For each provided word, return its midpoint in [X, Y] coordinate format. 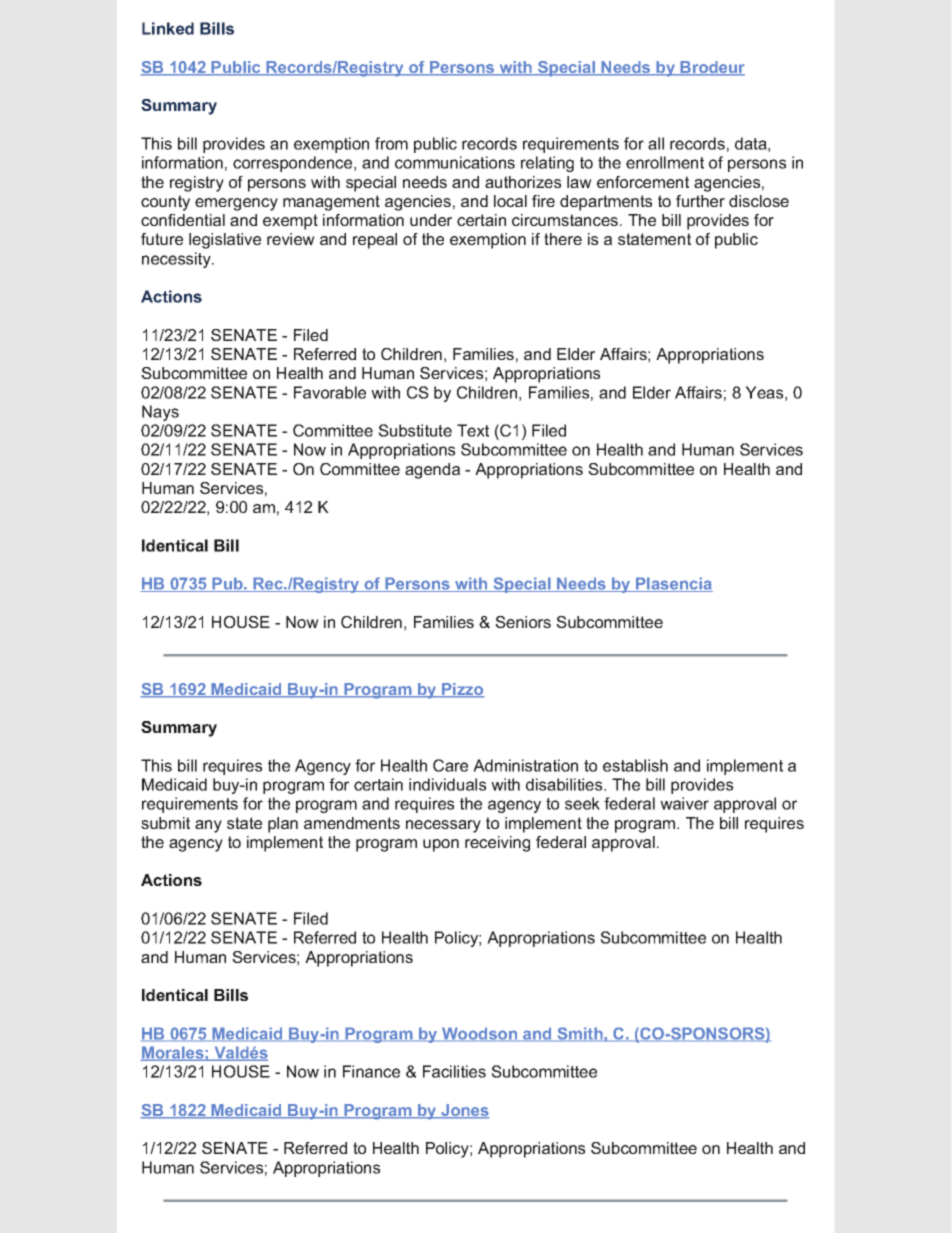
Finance [371, 1071]
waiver [684, 803]
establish [635, 765]
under [431, 220]
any [208, 826]
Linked [168, 28]
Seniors [523, 622]
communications [455, 162]
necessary [443, 826]
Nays [160, 413]
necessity [177, 260]
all [656, 143]
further [700, 201]
